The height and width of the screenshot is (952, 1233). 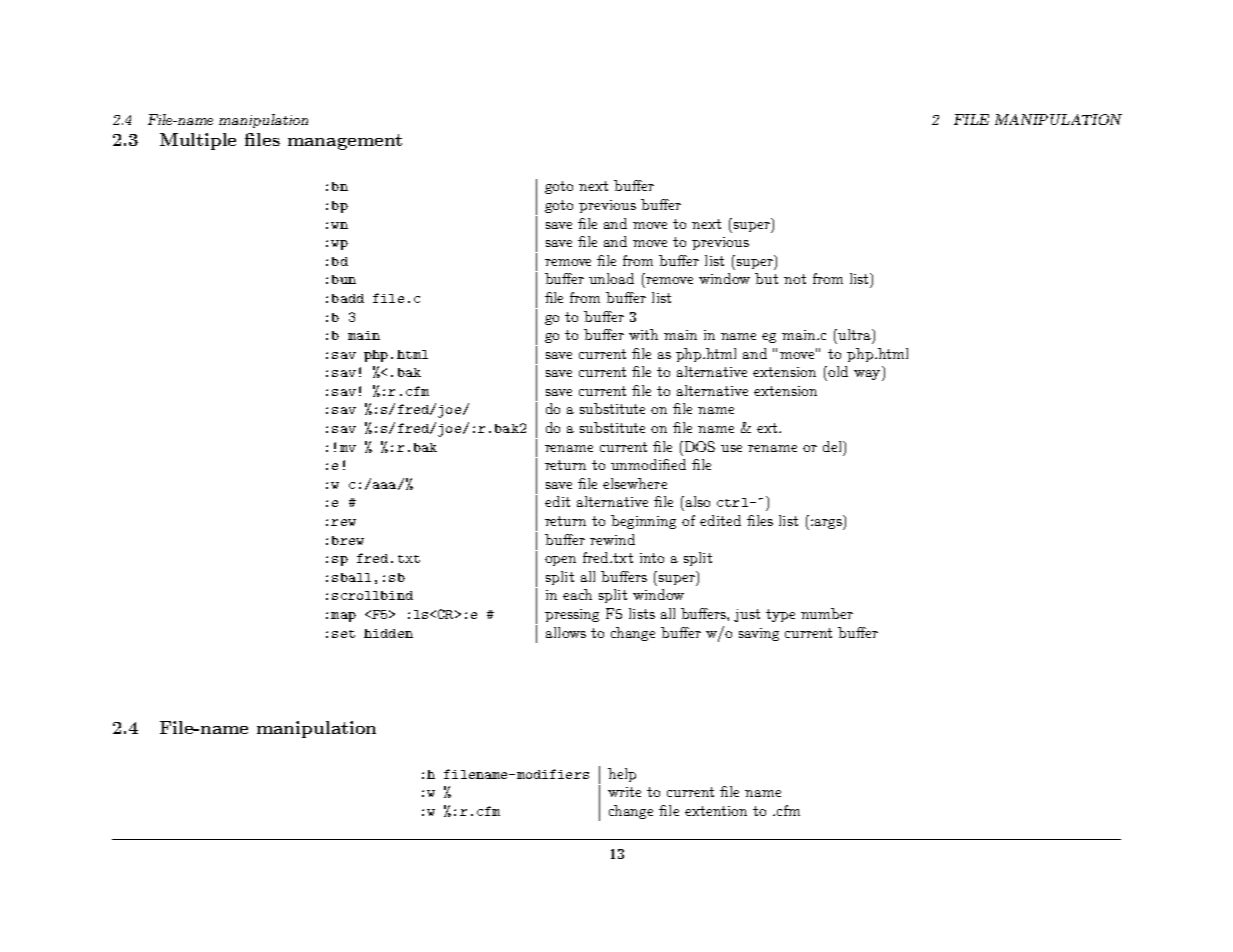 I want to click on management, so click(x=345, y=142).
